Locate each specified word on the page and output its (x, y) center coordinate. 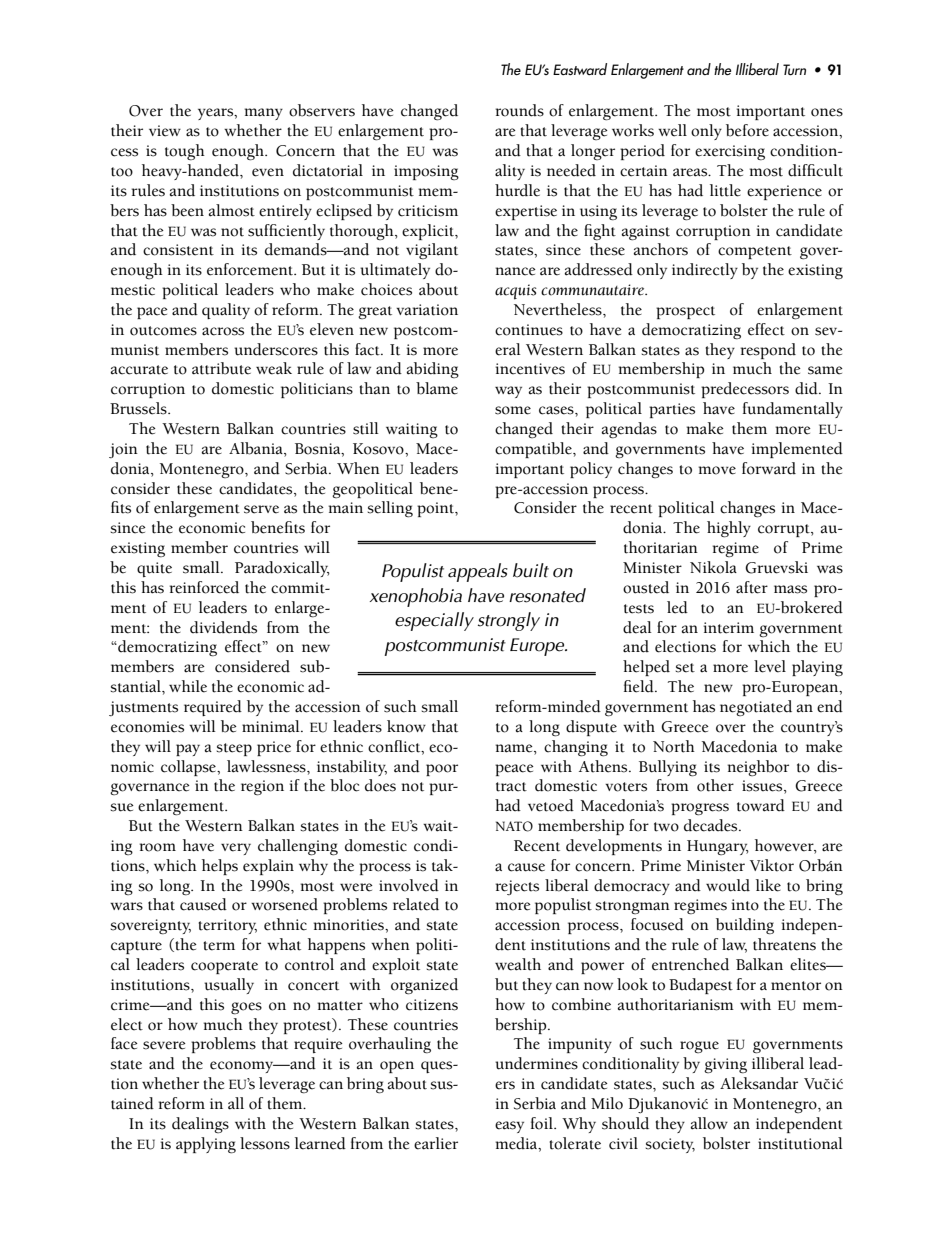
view (165, 131)
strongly (509, 621)
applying (206, 1145)
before (747, 130)
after (752, 587)
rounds (519, 110)
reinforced (204, 587)
